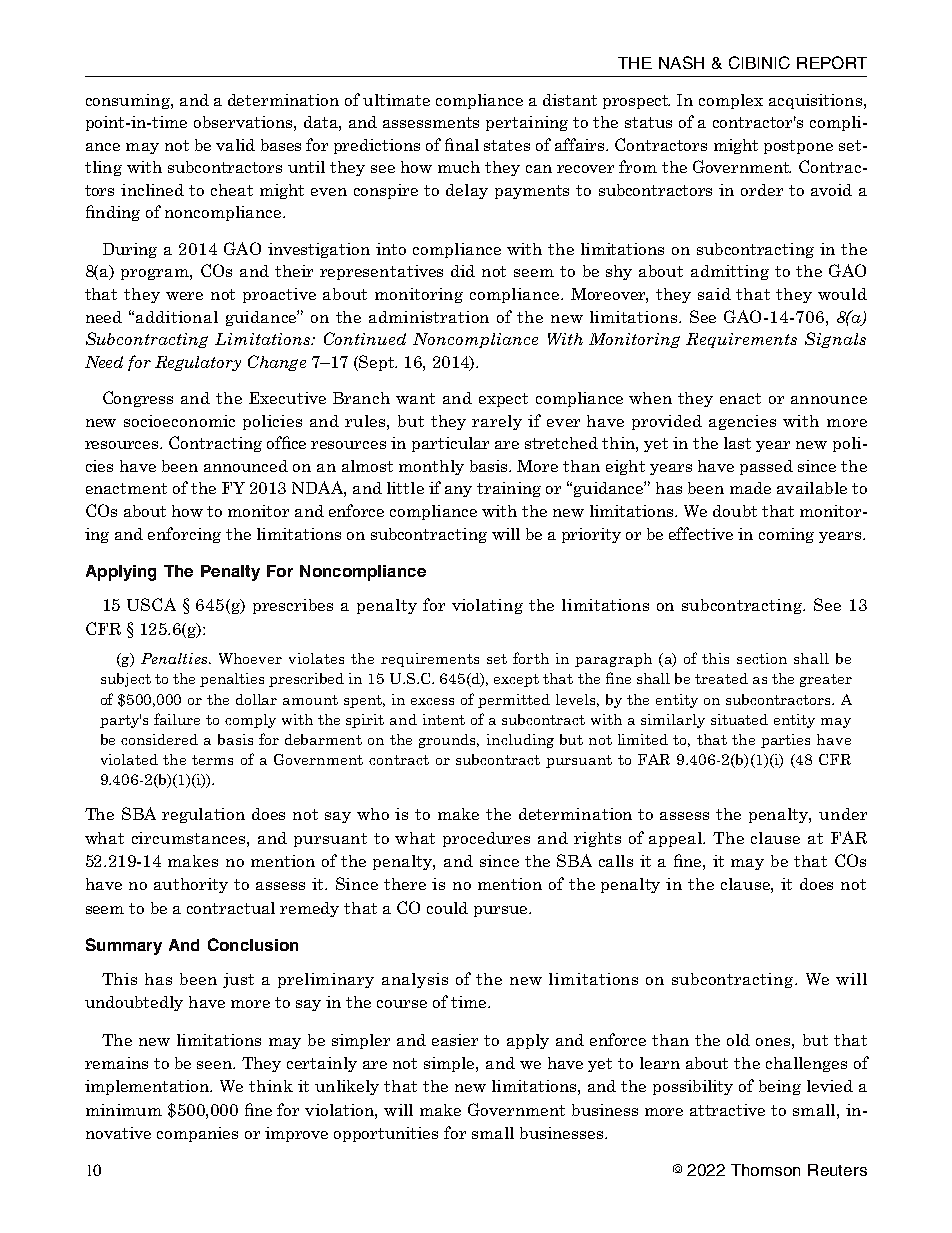 This page has width=952, height=1233. What do you see at coordinates (527, 123) in the page?
I see `pertaining` at bounding box center [527, 123].
